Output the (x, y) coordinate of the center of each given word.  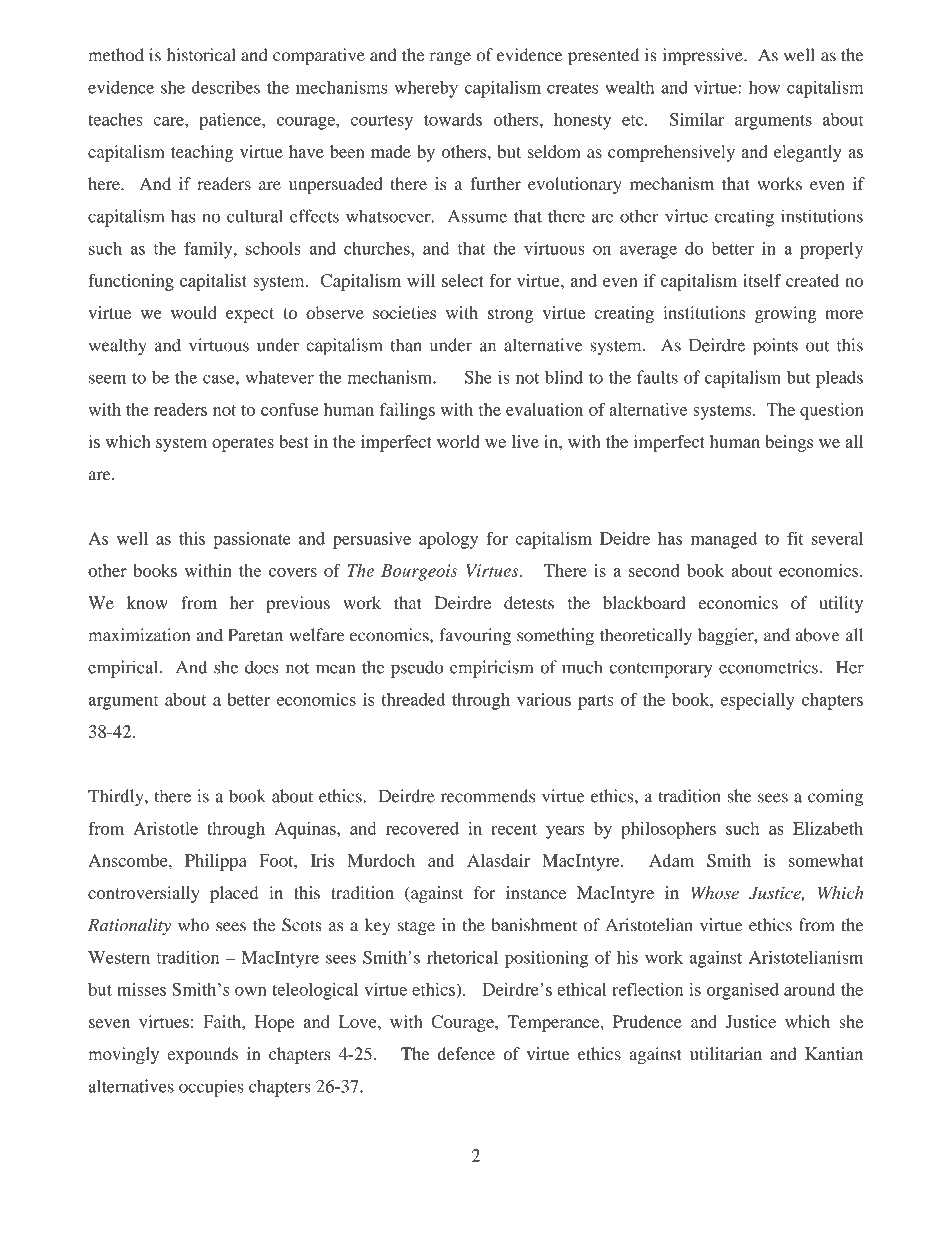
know (147, 602)
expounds (202, 1055)
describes (226, 87)
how (764, 87)
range (450, 58)
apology (448, 540)
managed (724, 540)
